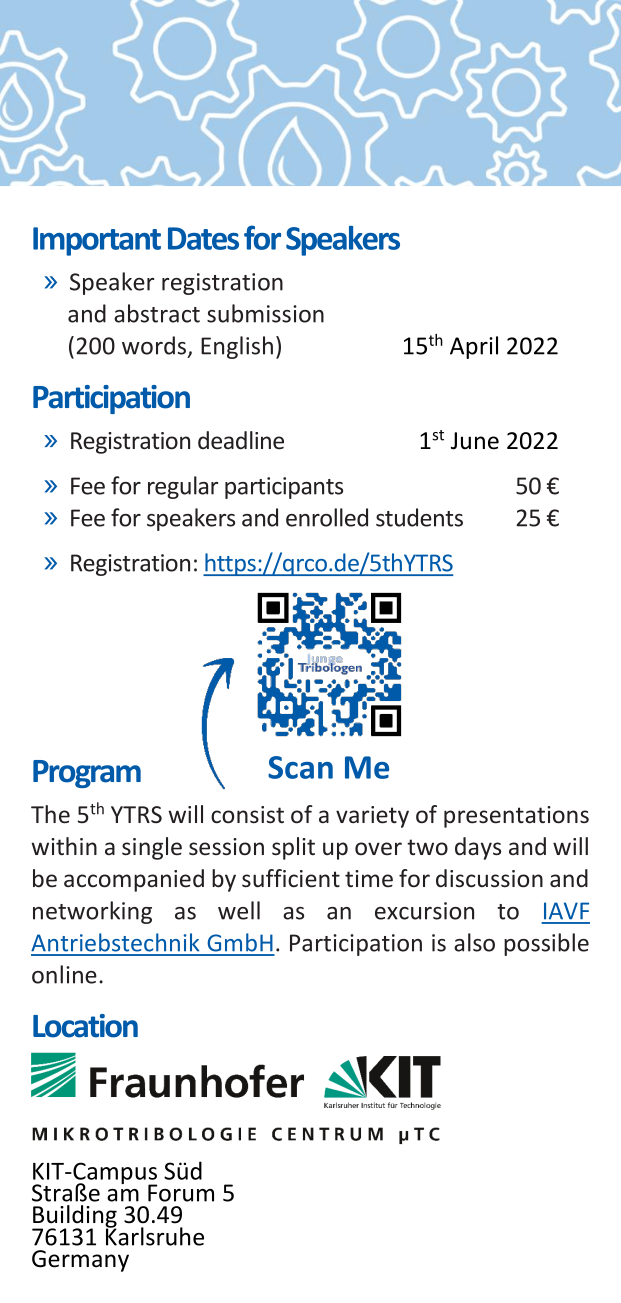  What do you see at coordinates (265, 313) in the screenshot?
I see `submission` at bounding box center [265, 313].
